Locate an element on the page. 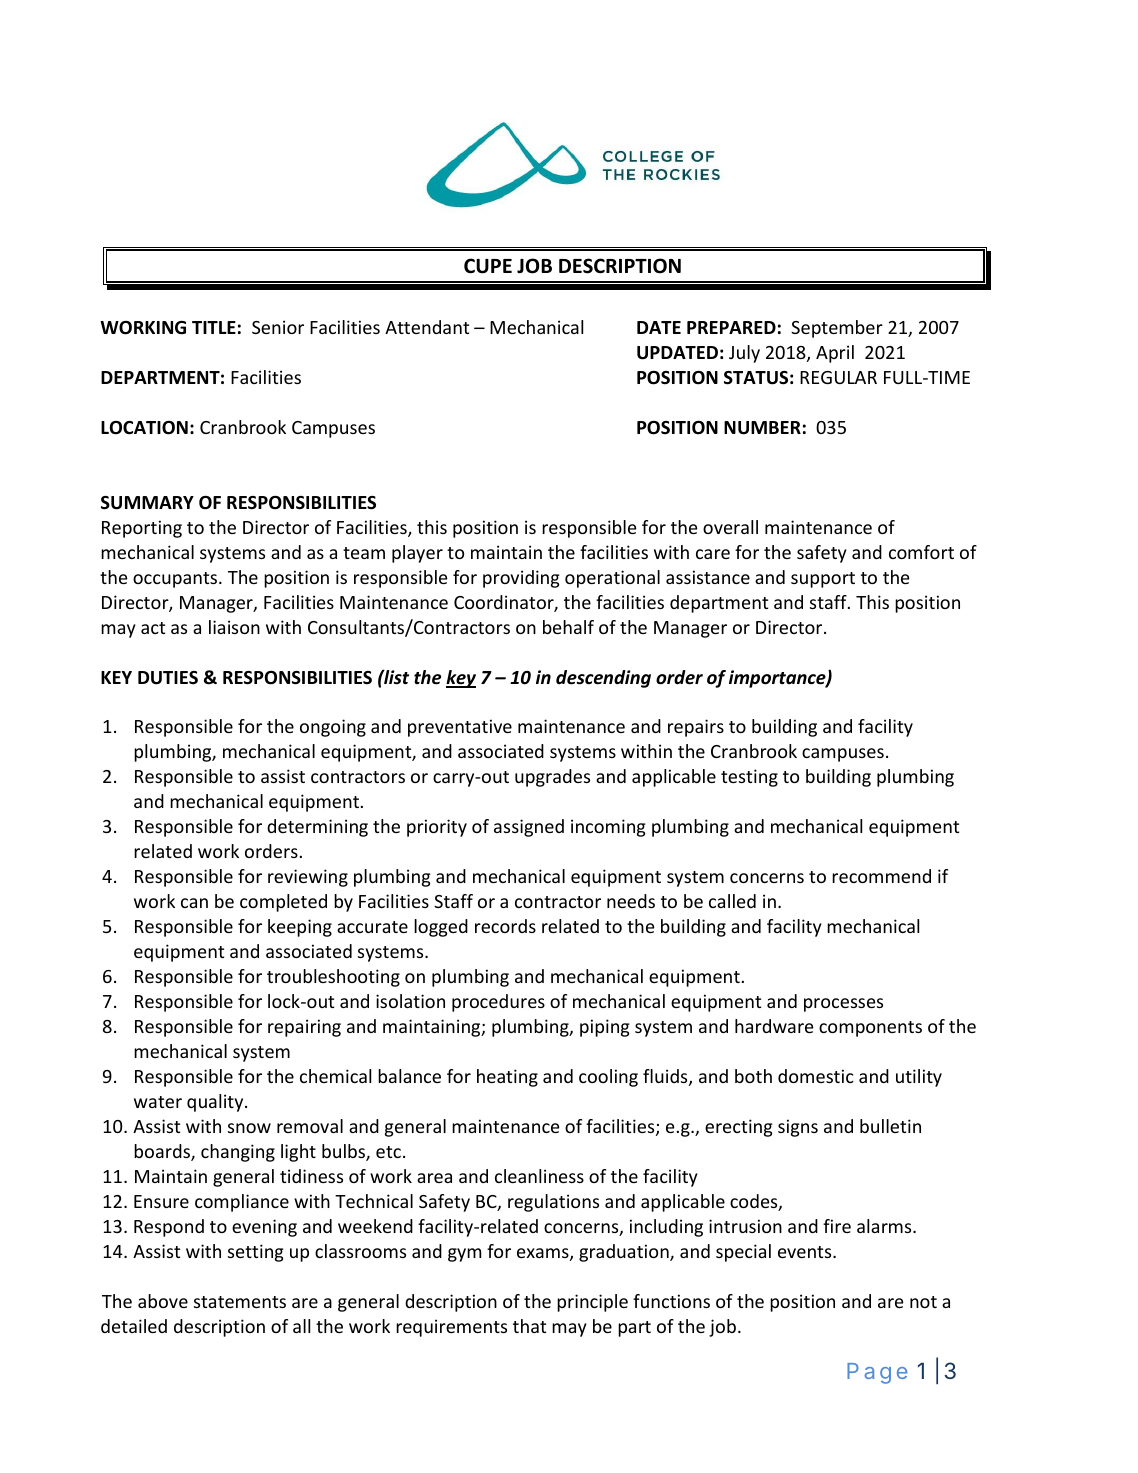  events is located at coordinates (806, 1252).
